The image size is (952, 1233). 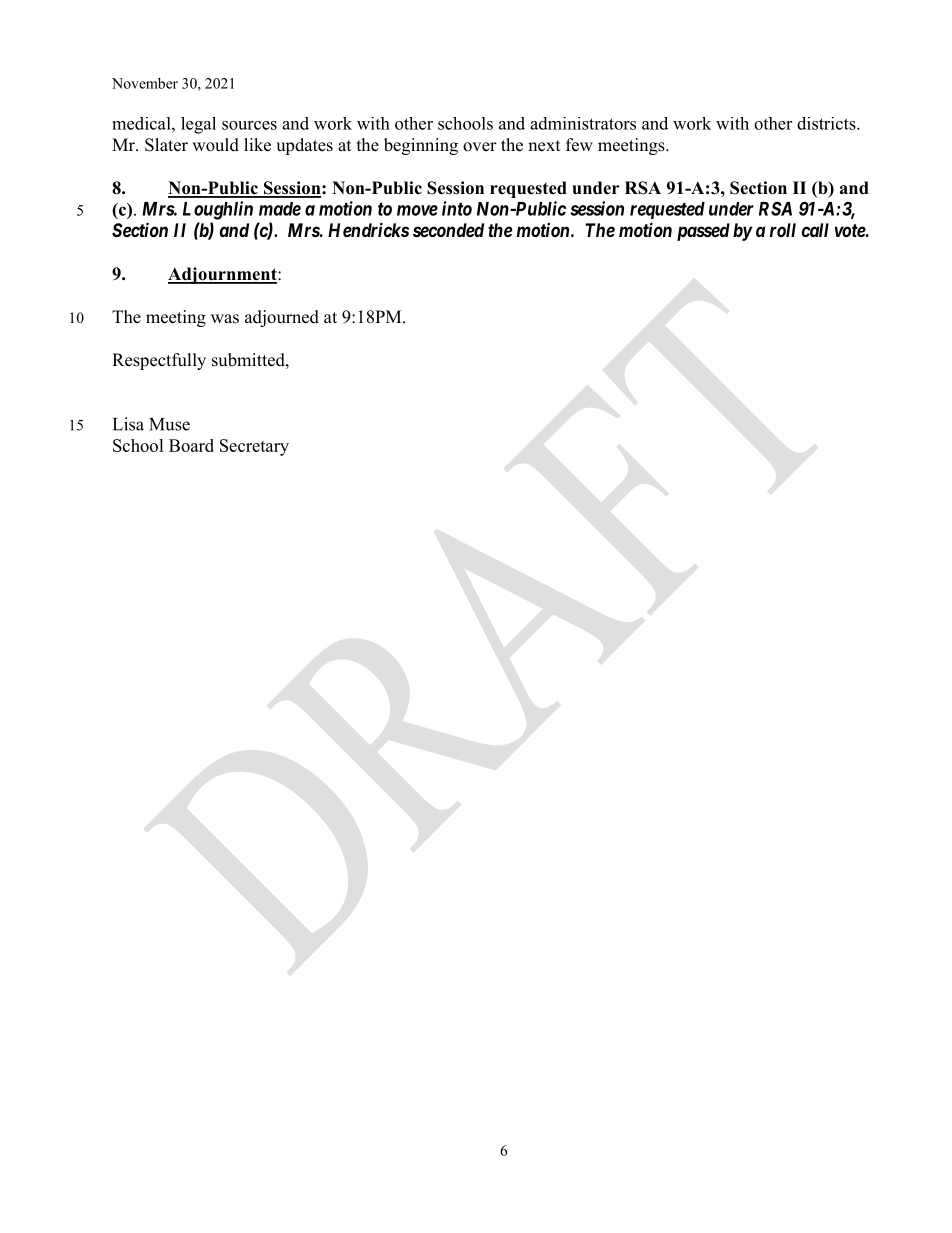 What do you see at coordinates (145, 83) in the document?
I see `November` at bounding box center [145, 83].
